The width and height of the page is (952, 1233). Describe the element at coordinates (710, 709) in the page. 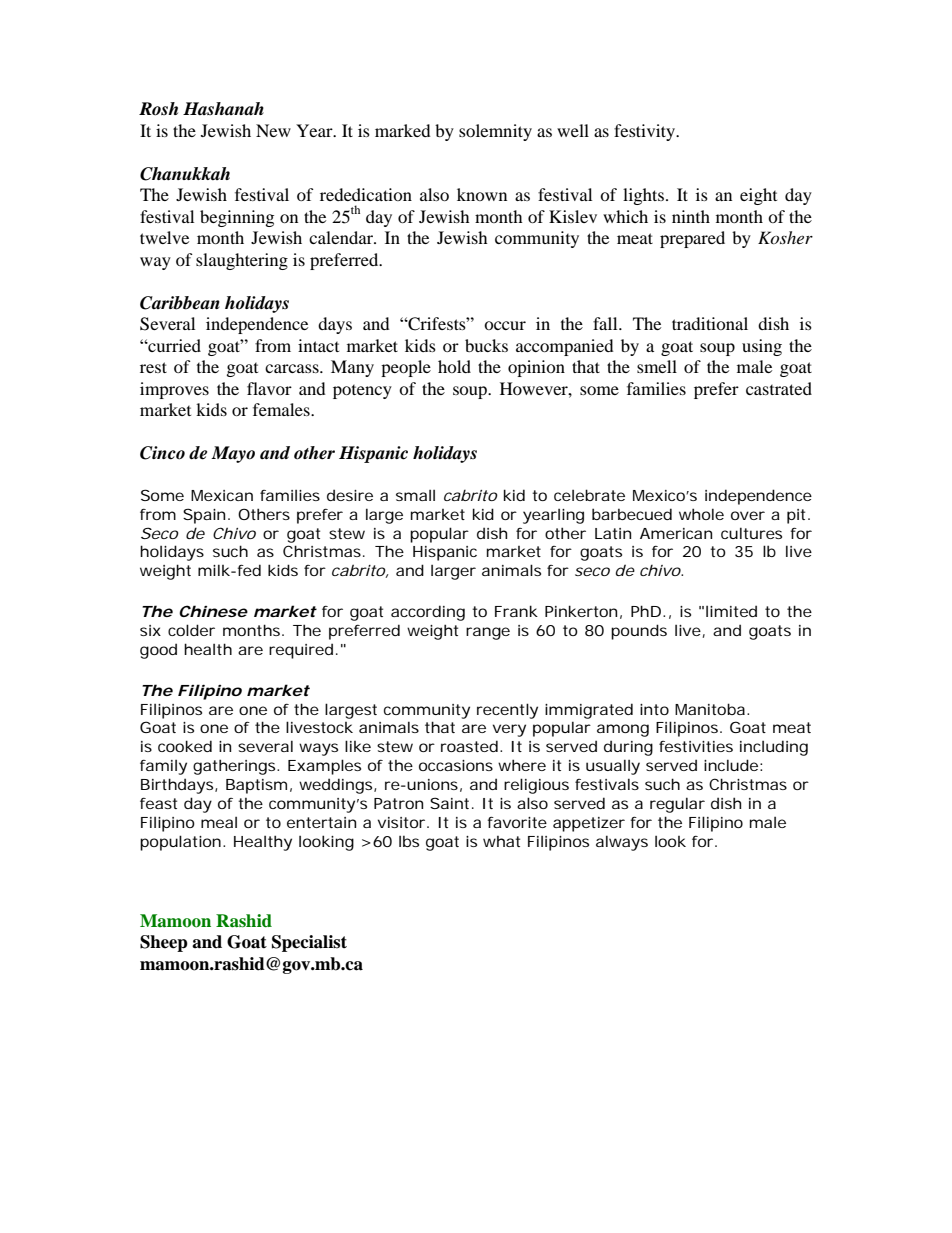

I see `Manitoba` at that location.
